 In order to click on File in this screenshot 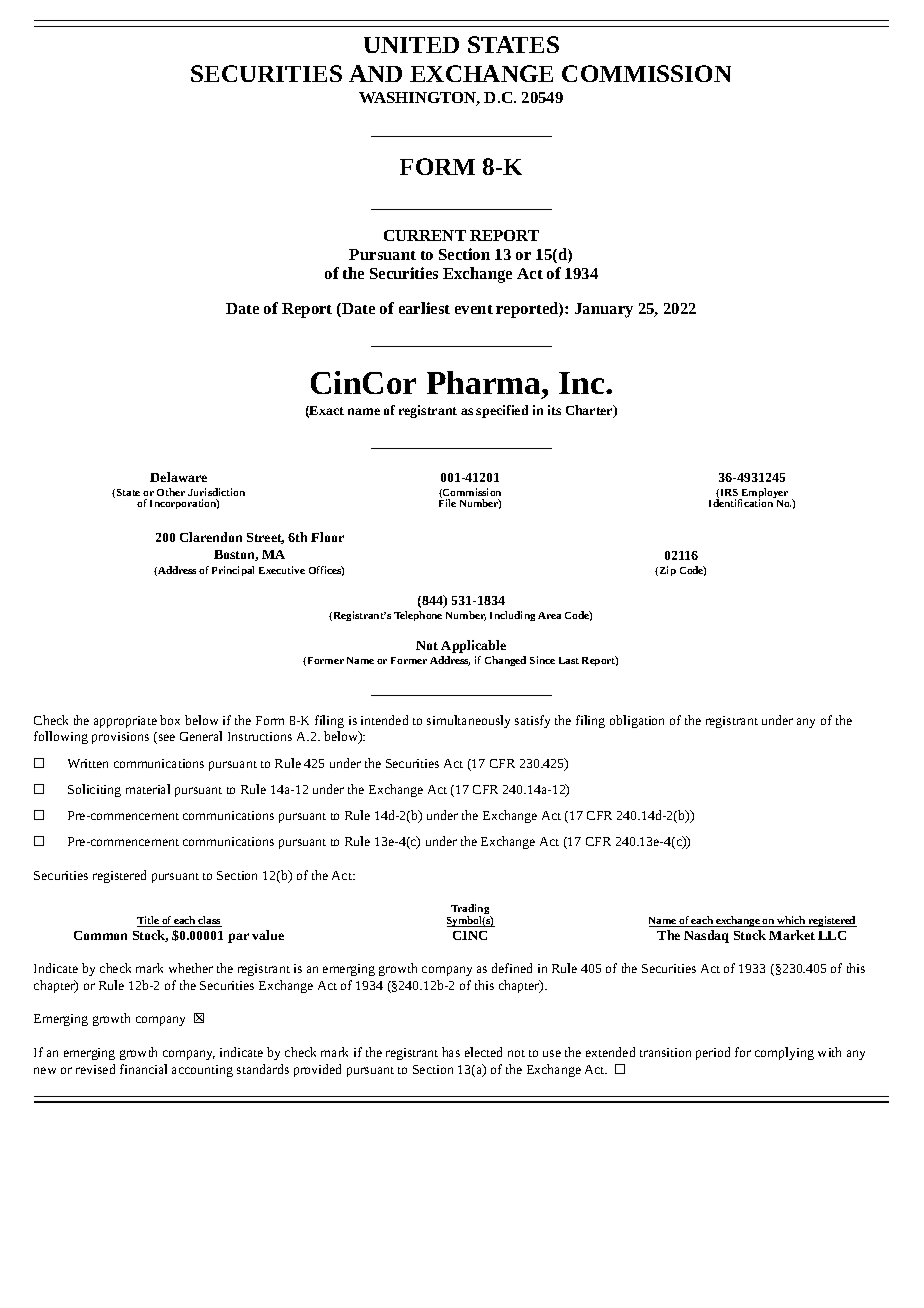, I will do `click(447, 503)`.
